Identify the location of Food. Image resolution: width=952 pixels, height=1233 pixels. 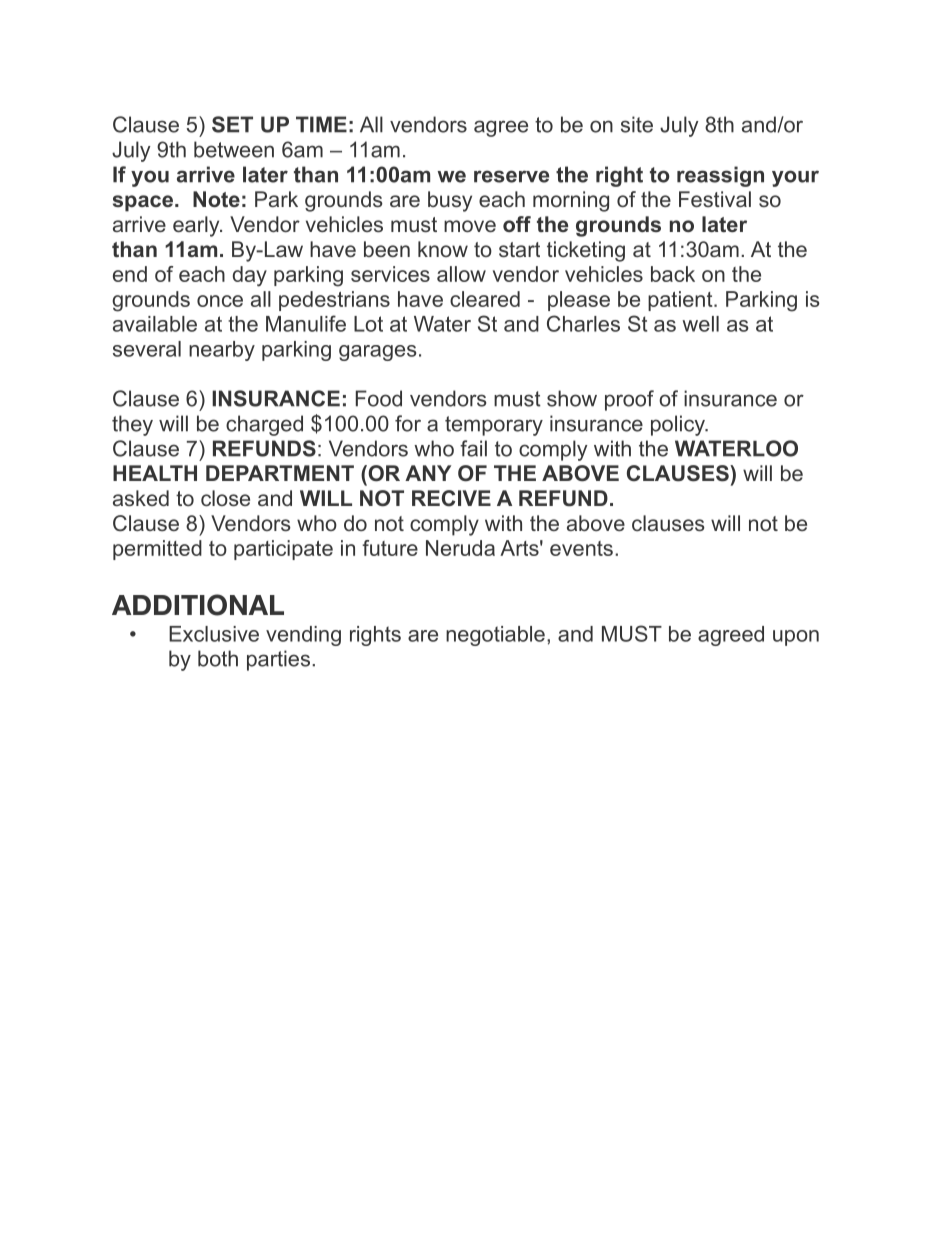
(379, 398).
